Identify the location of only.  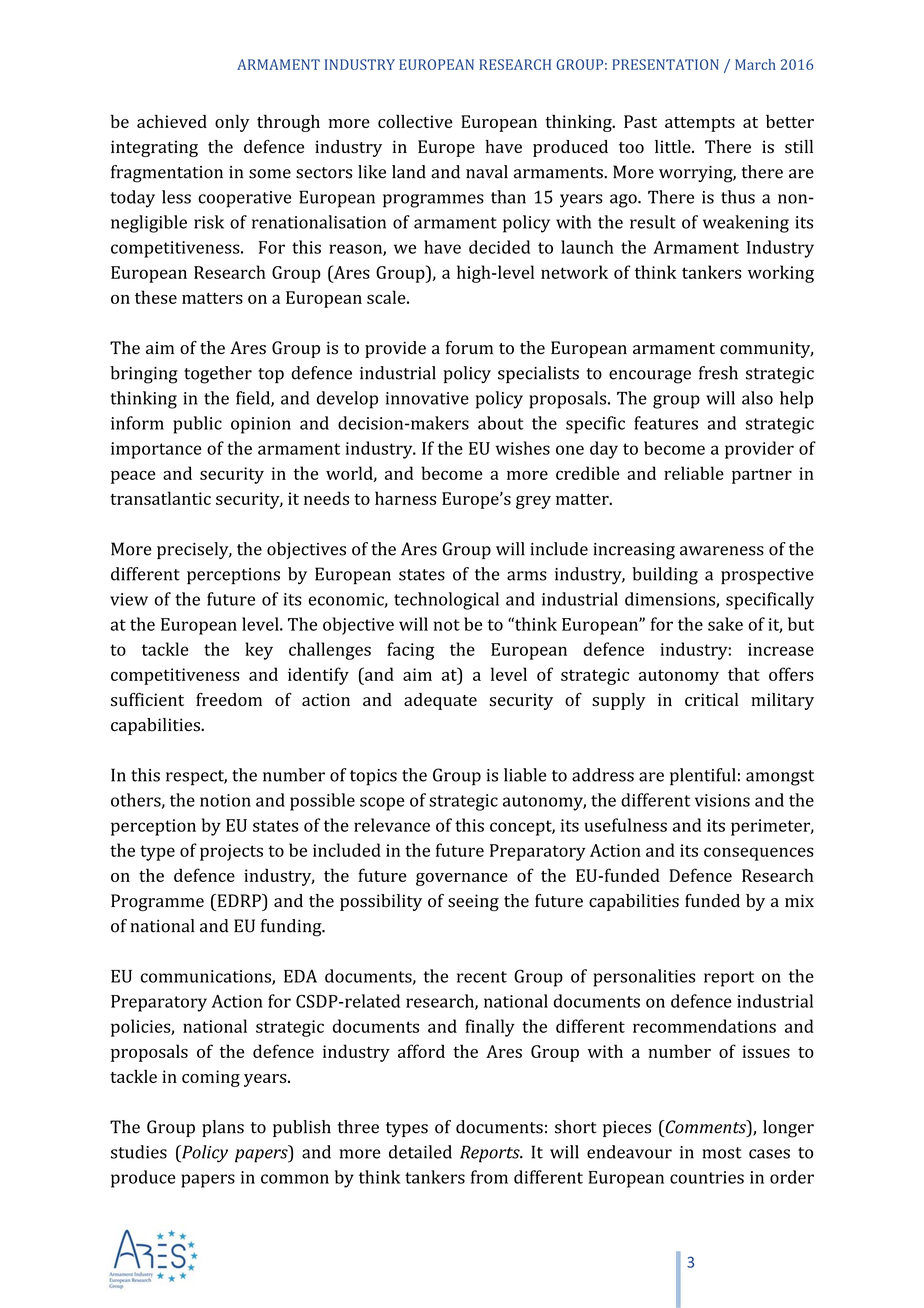
(232, 123).
